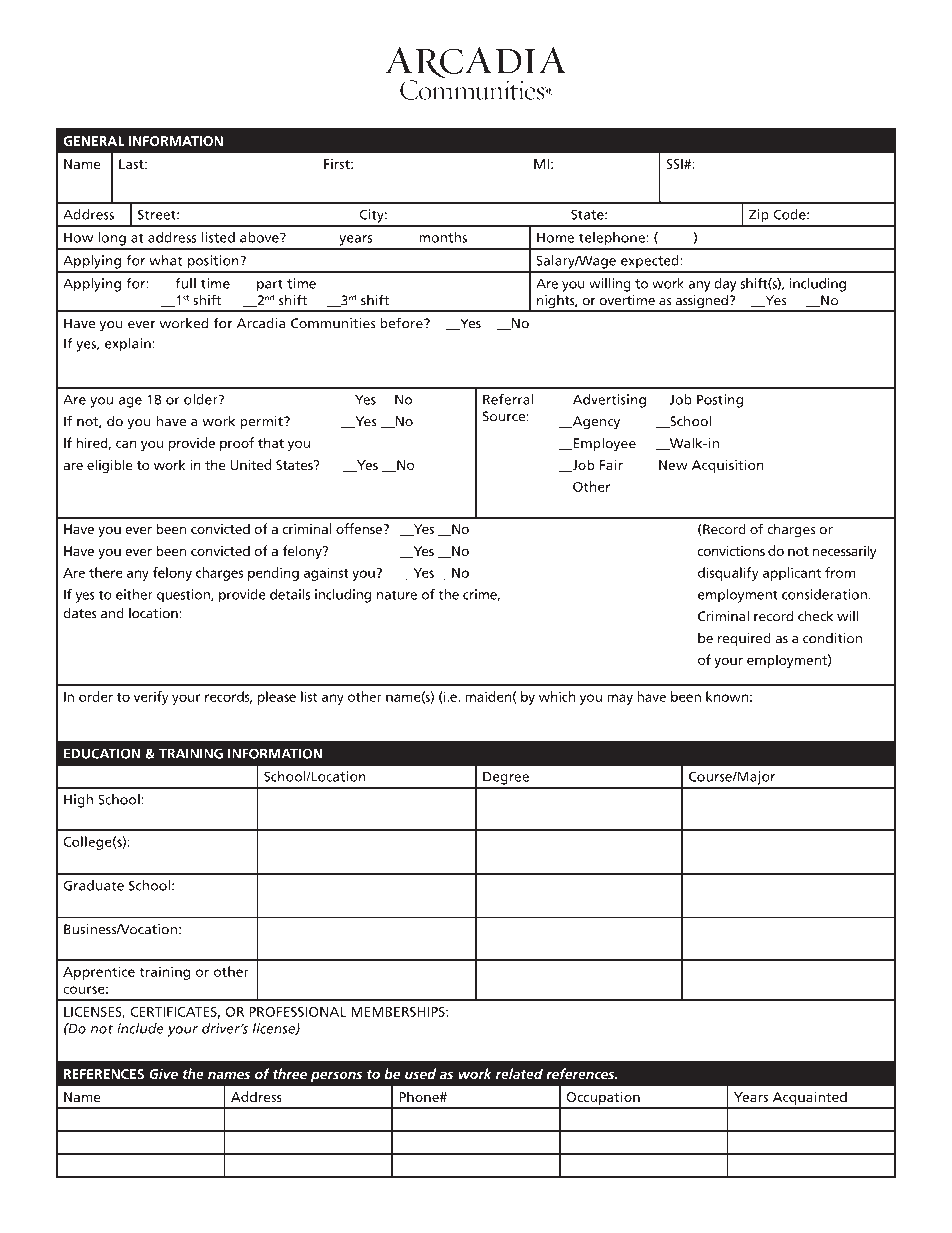 The image size is (952, 1233). What do you see at coordinates (397, 595) in the screenshot?
I see `nature` at bounding box center [397, 595].
